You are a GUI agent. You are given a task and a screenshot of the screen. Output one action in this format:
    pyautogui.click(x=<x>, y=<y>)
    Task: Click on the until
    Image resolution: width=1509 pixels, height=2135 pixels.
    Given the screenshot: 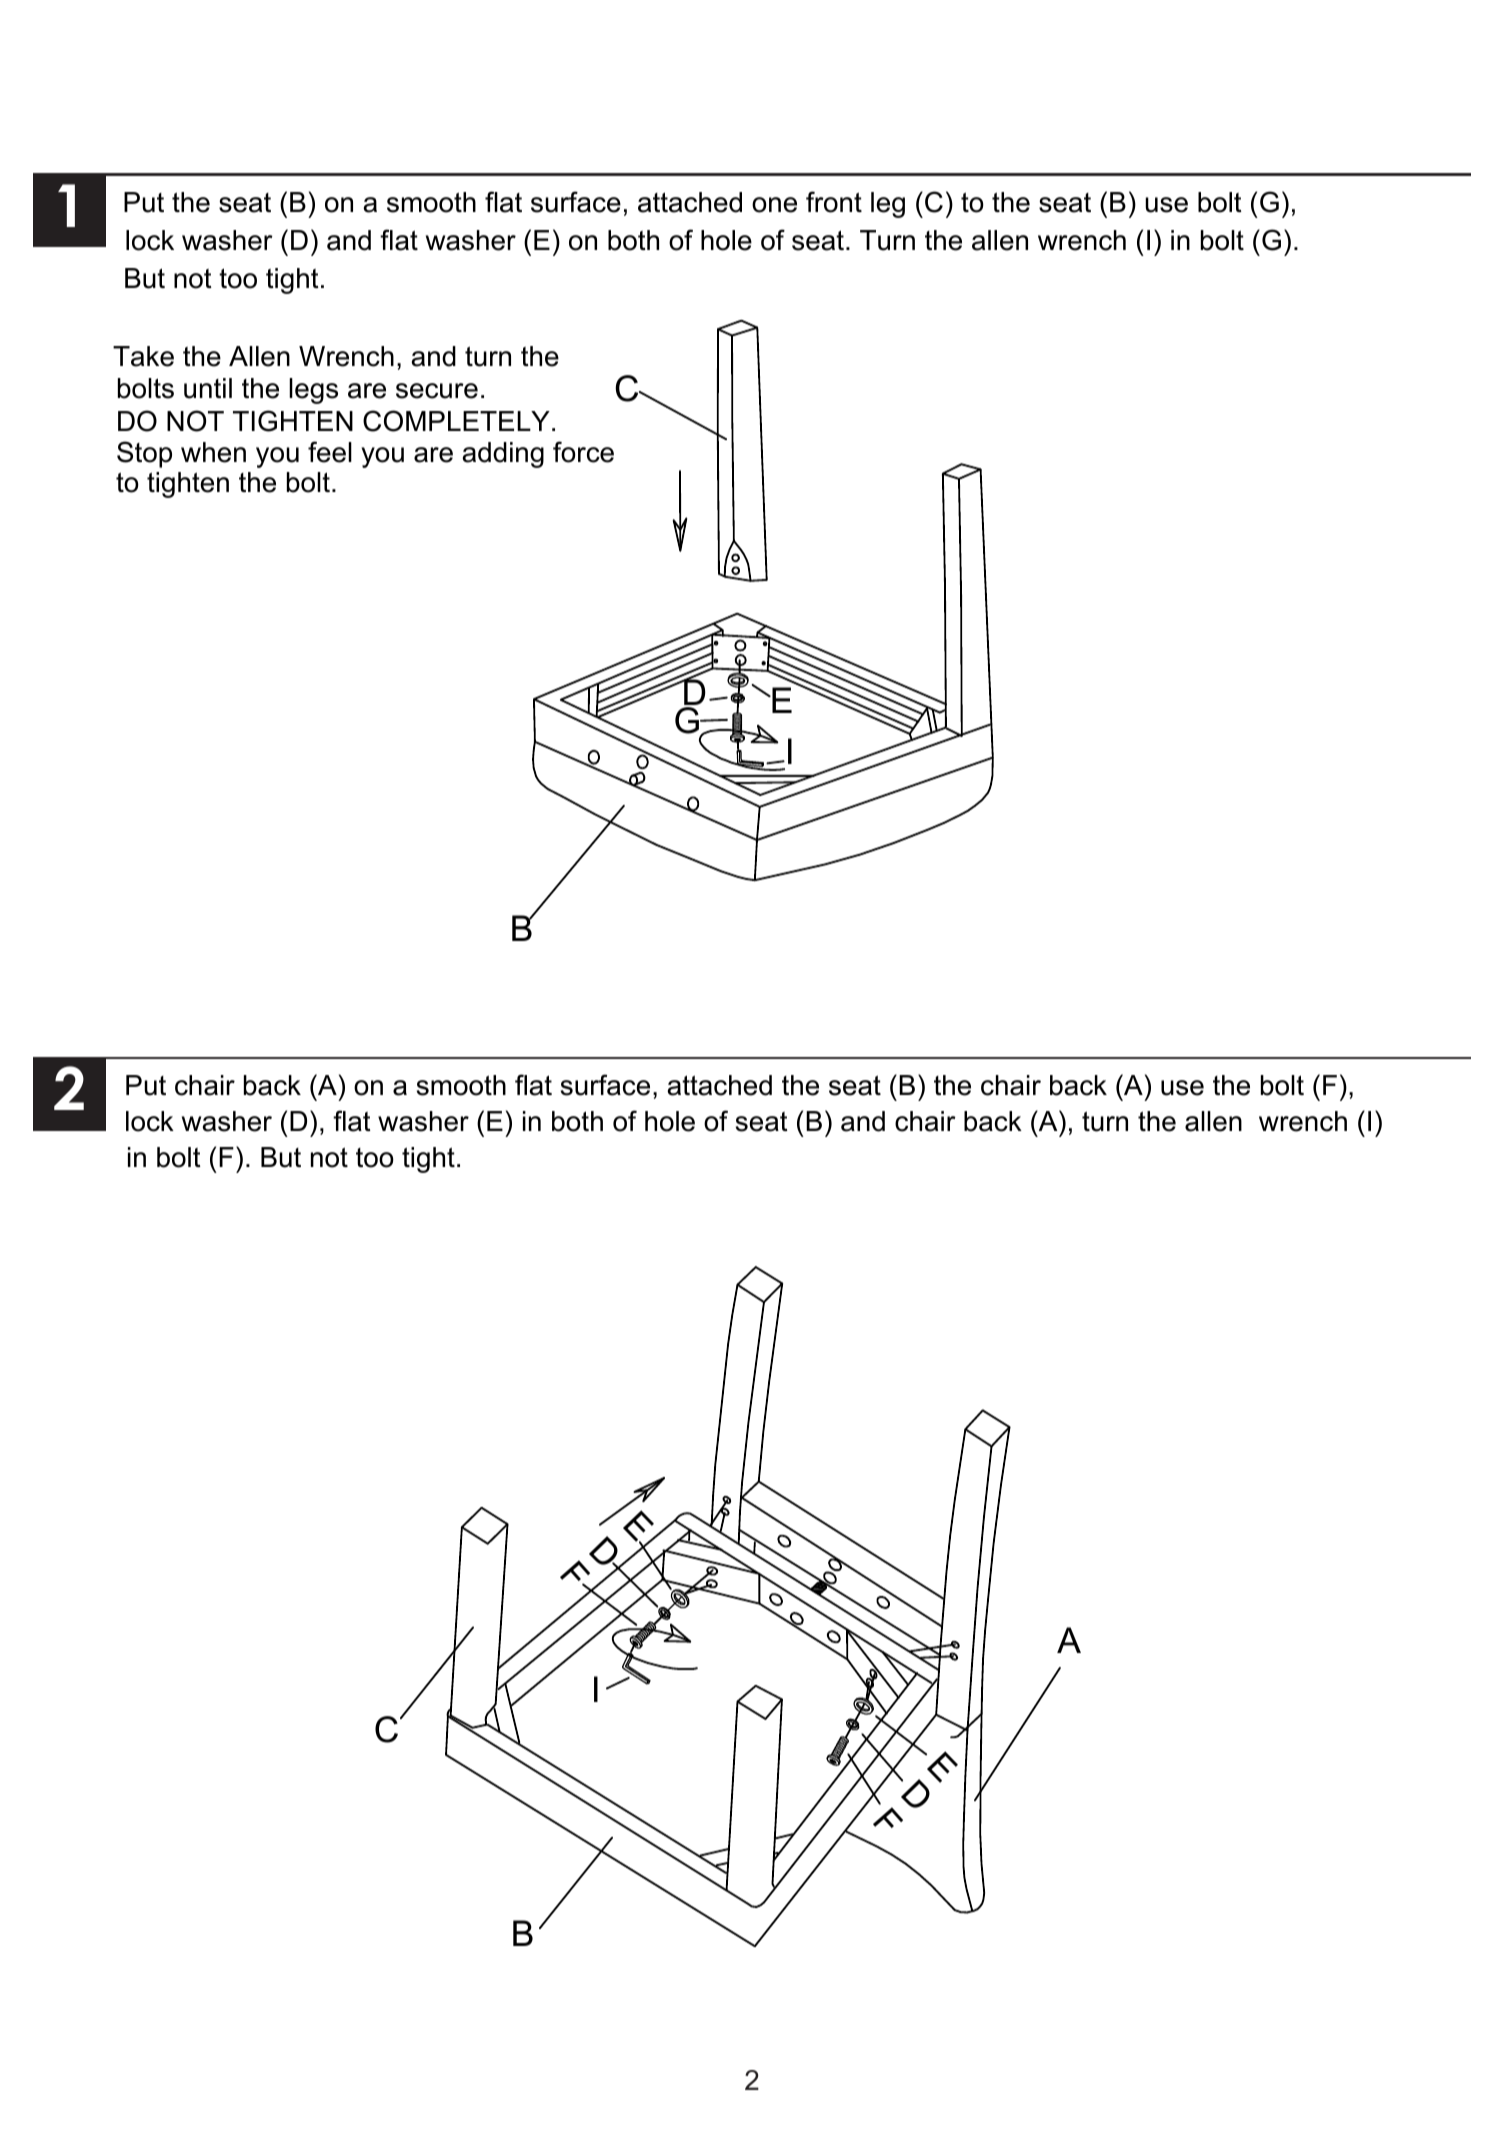 What is the action you would take?
    pyautogui.click(x=208, y=388)
